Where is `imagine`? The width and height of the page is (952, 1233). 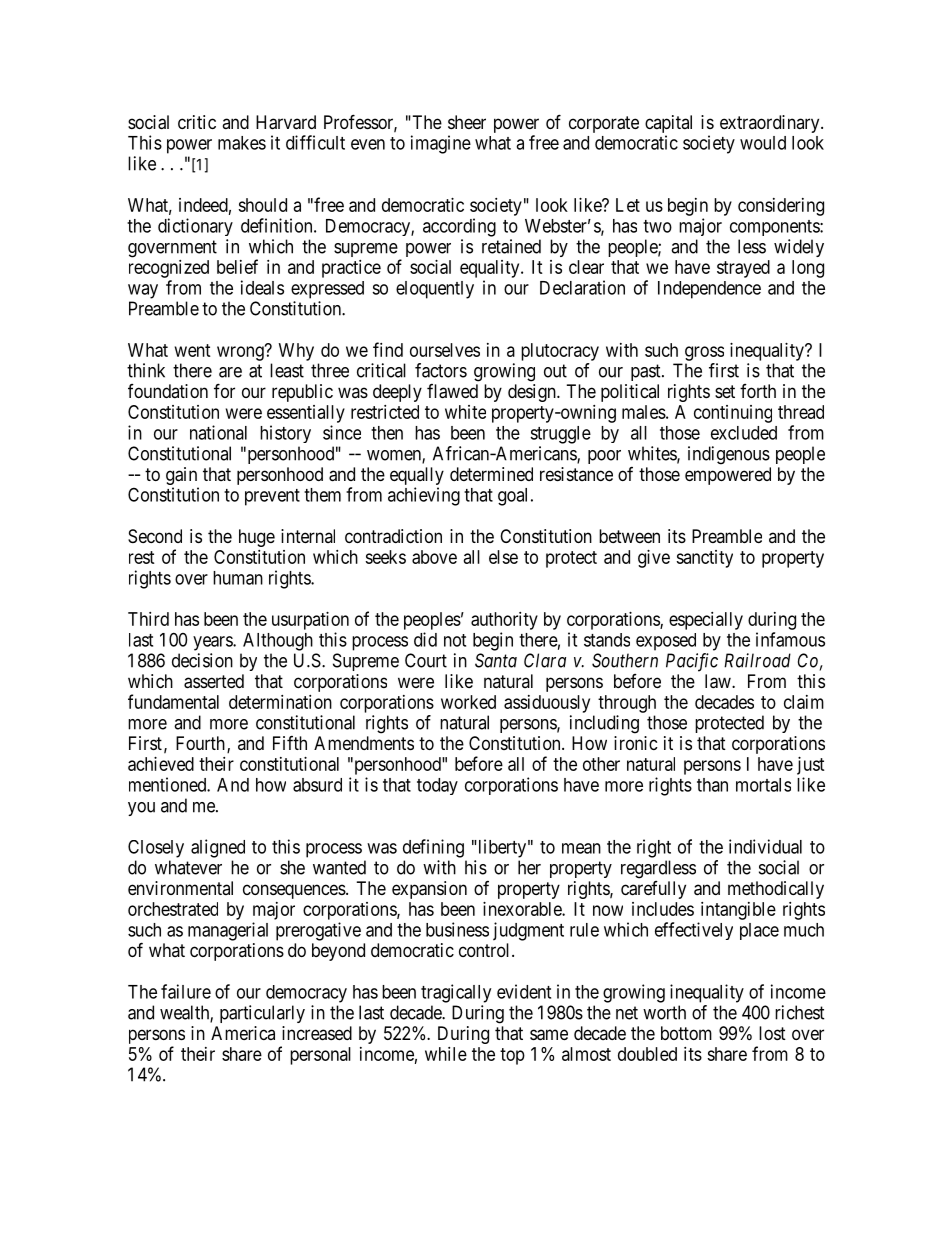 imagine is located at coordinates (441, 144).
